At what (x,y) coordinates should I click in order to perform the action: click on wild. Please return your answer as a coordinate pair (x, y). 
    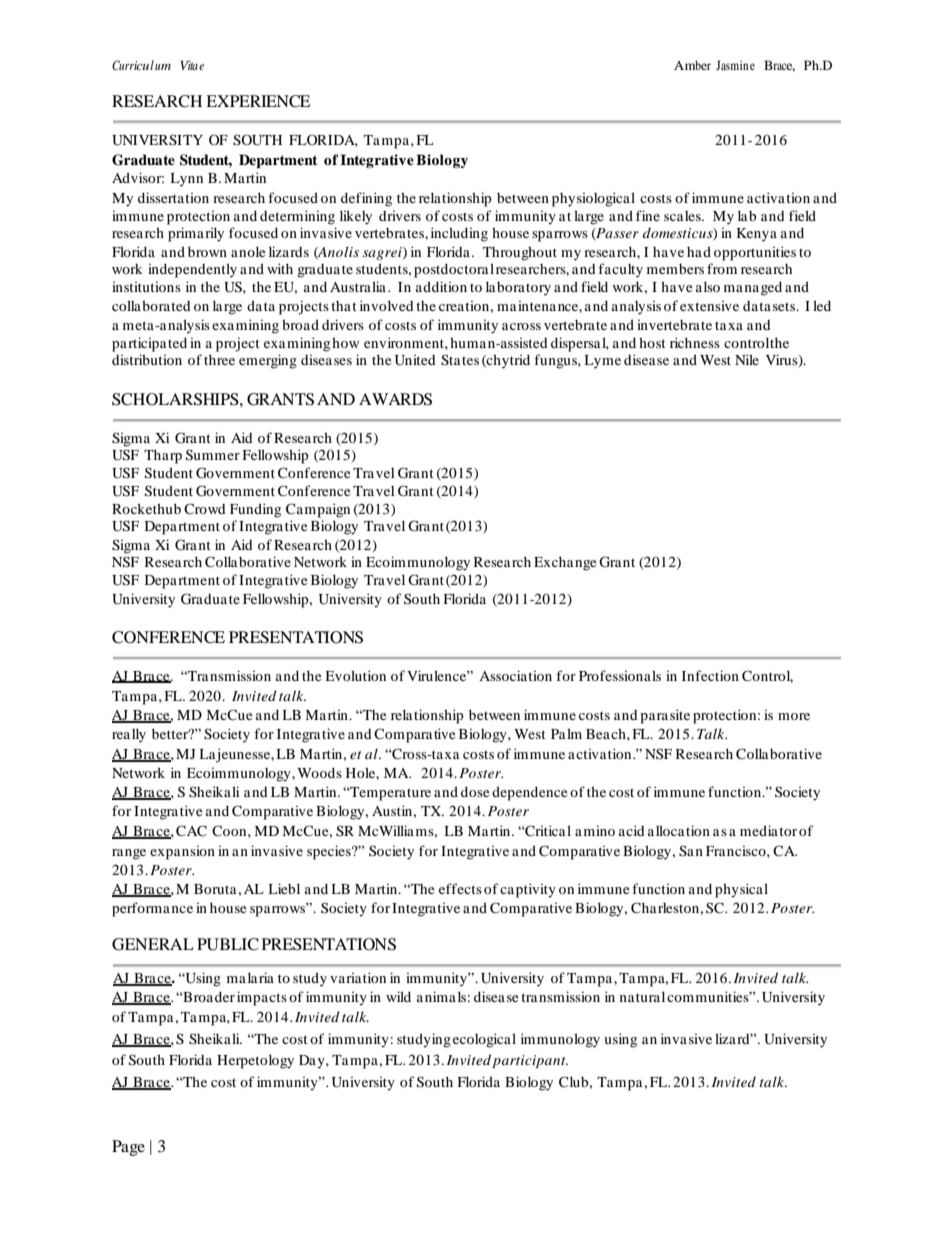
    Looking at the image, I should click on (398, 996).
